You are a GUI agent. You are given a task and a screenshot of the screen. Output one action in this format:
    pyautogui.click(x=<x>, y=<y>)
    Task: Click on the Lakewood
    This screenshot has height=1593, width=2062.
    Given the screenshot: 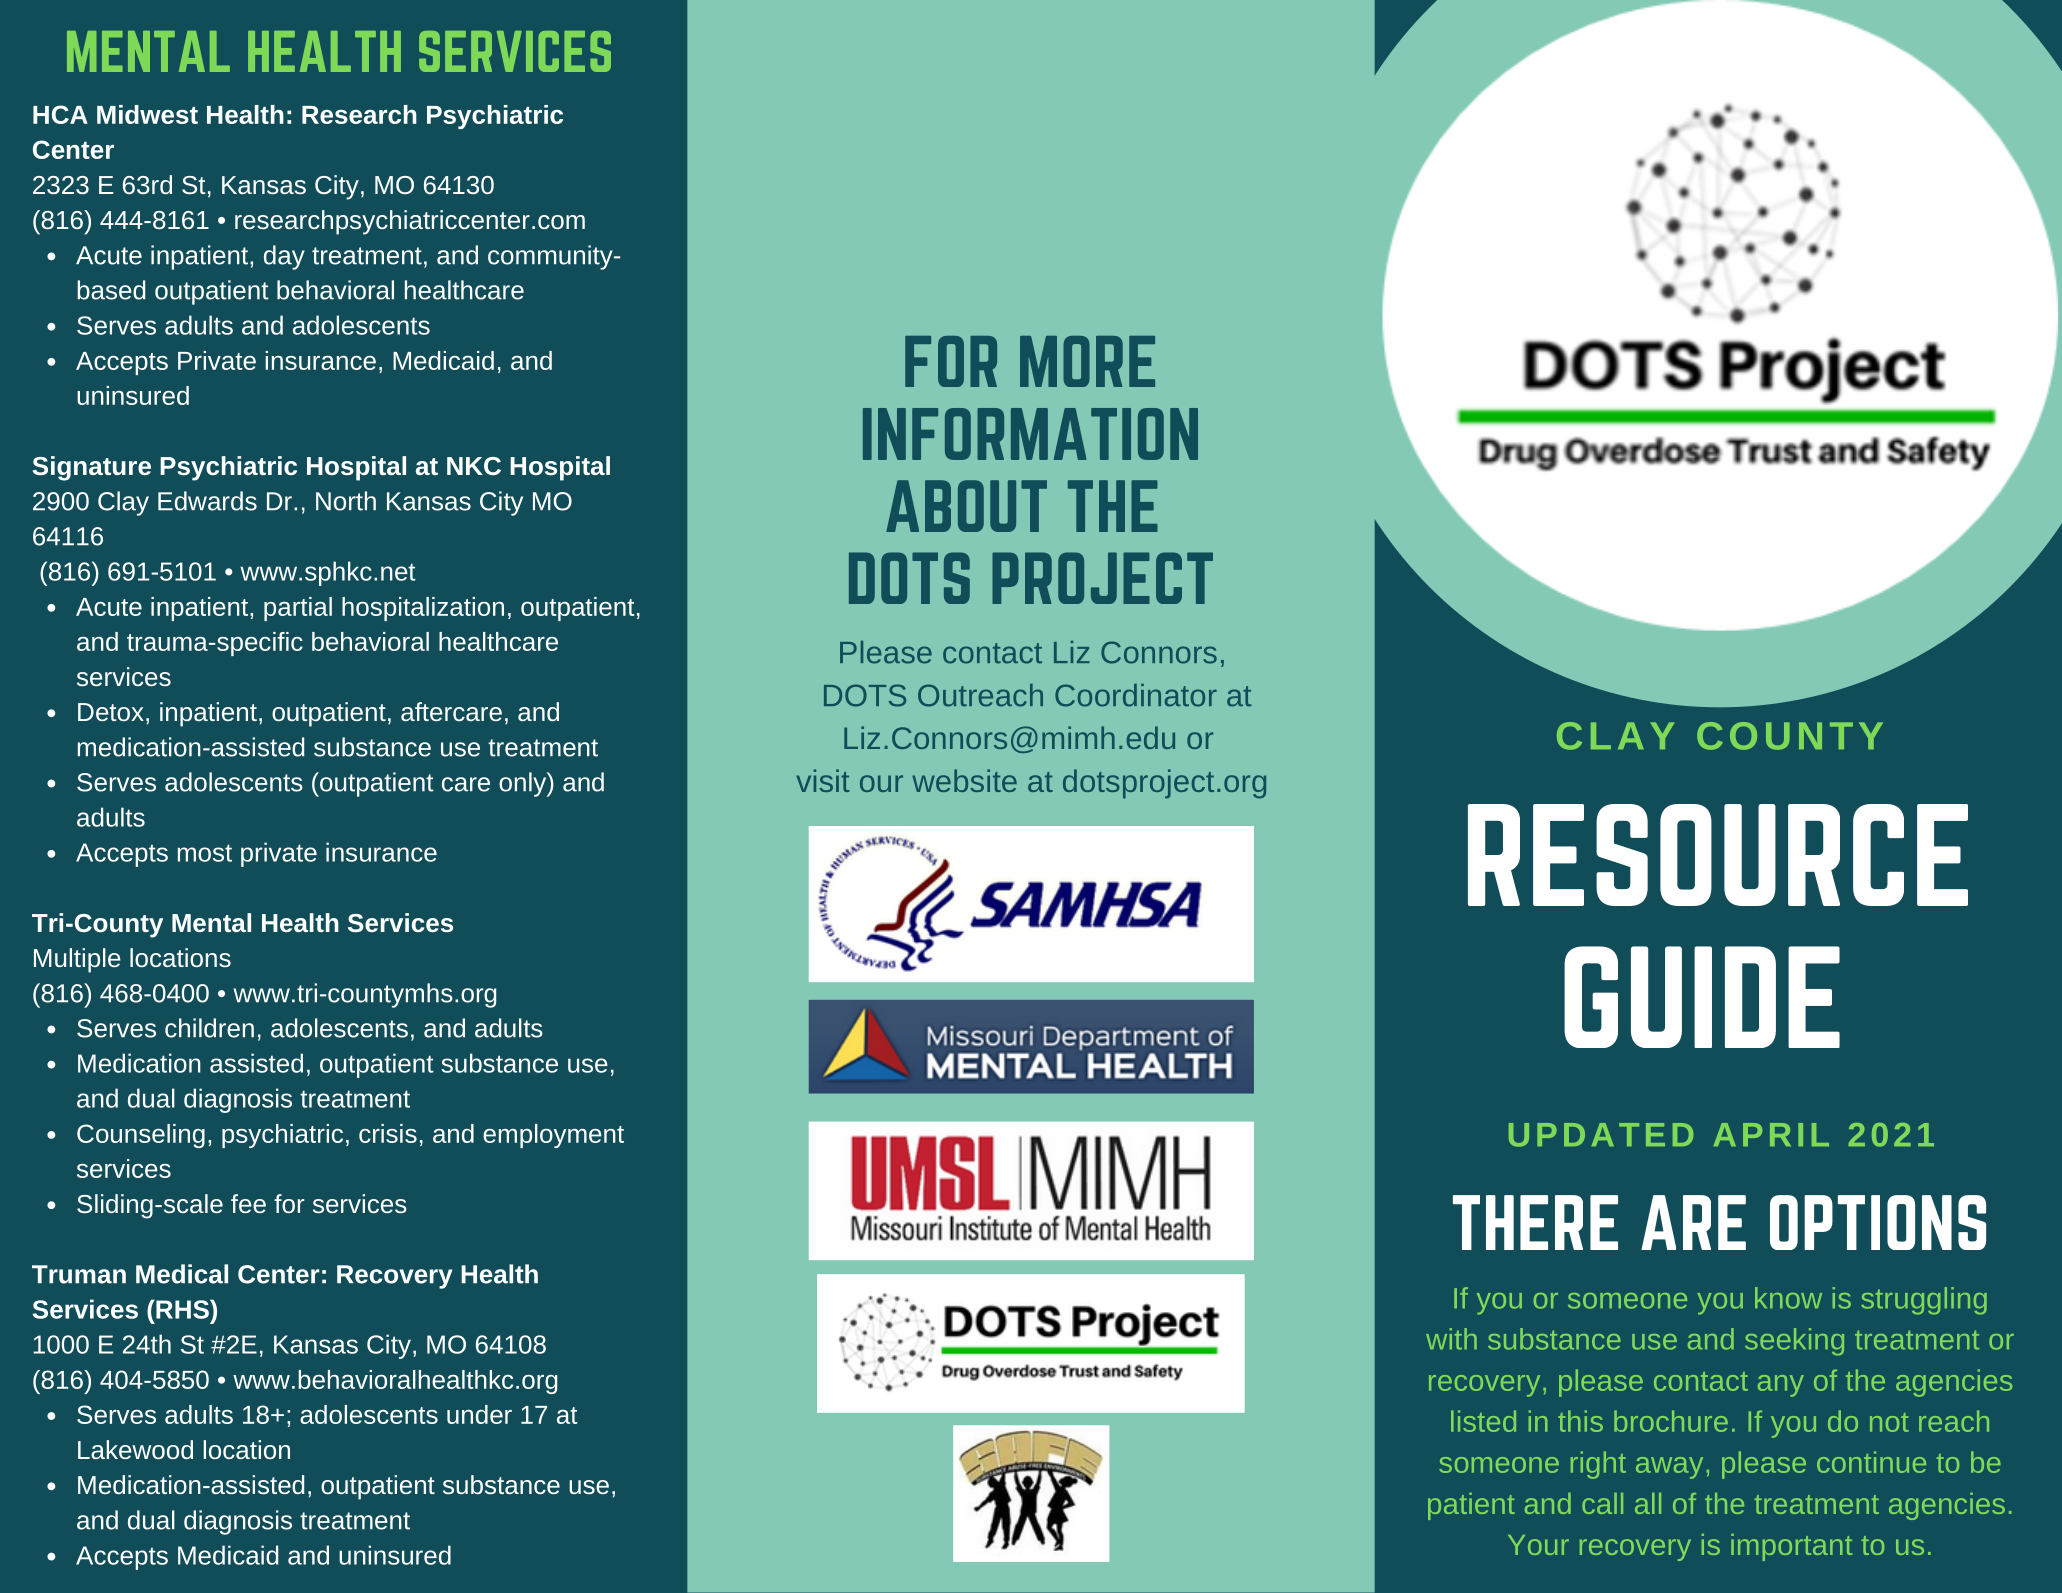 What is the action you would take?
    pyautogui.click(x=135, y=1449)
